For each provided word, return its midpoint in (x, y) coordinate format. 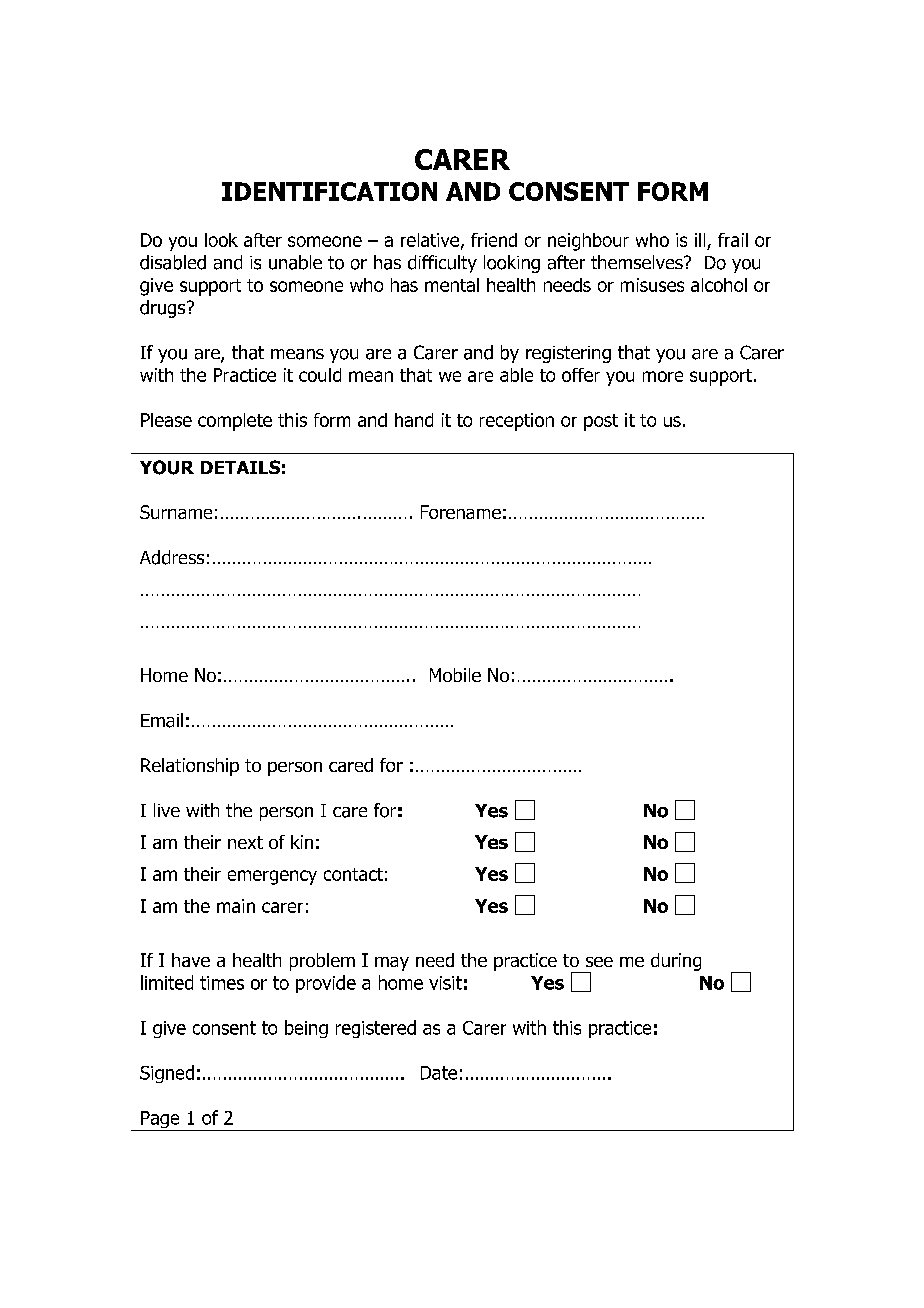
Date (439, 1073)
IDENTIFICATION (329, 191)
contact (353, 874)
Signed (167, 1074)
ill (700, 240)
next (245, 842)
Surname (176, 512)
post (601, 422)
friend (494, 240)
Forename (461, 512)
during (676, 962)
